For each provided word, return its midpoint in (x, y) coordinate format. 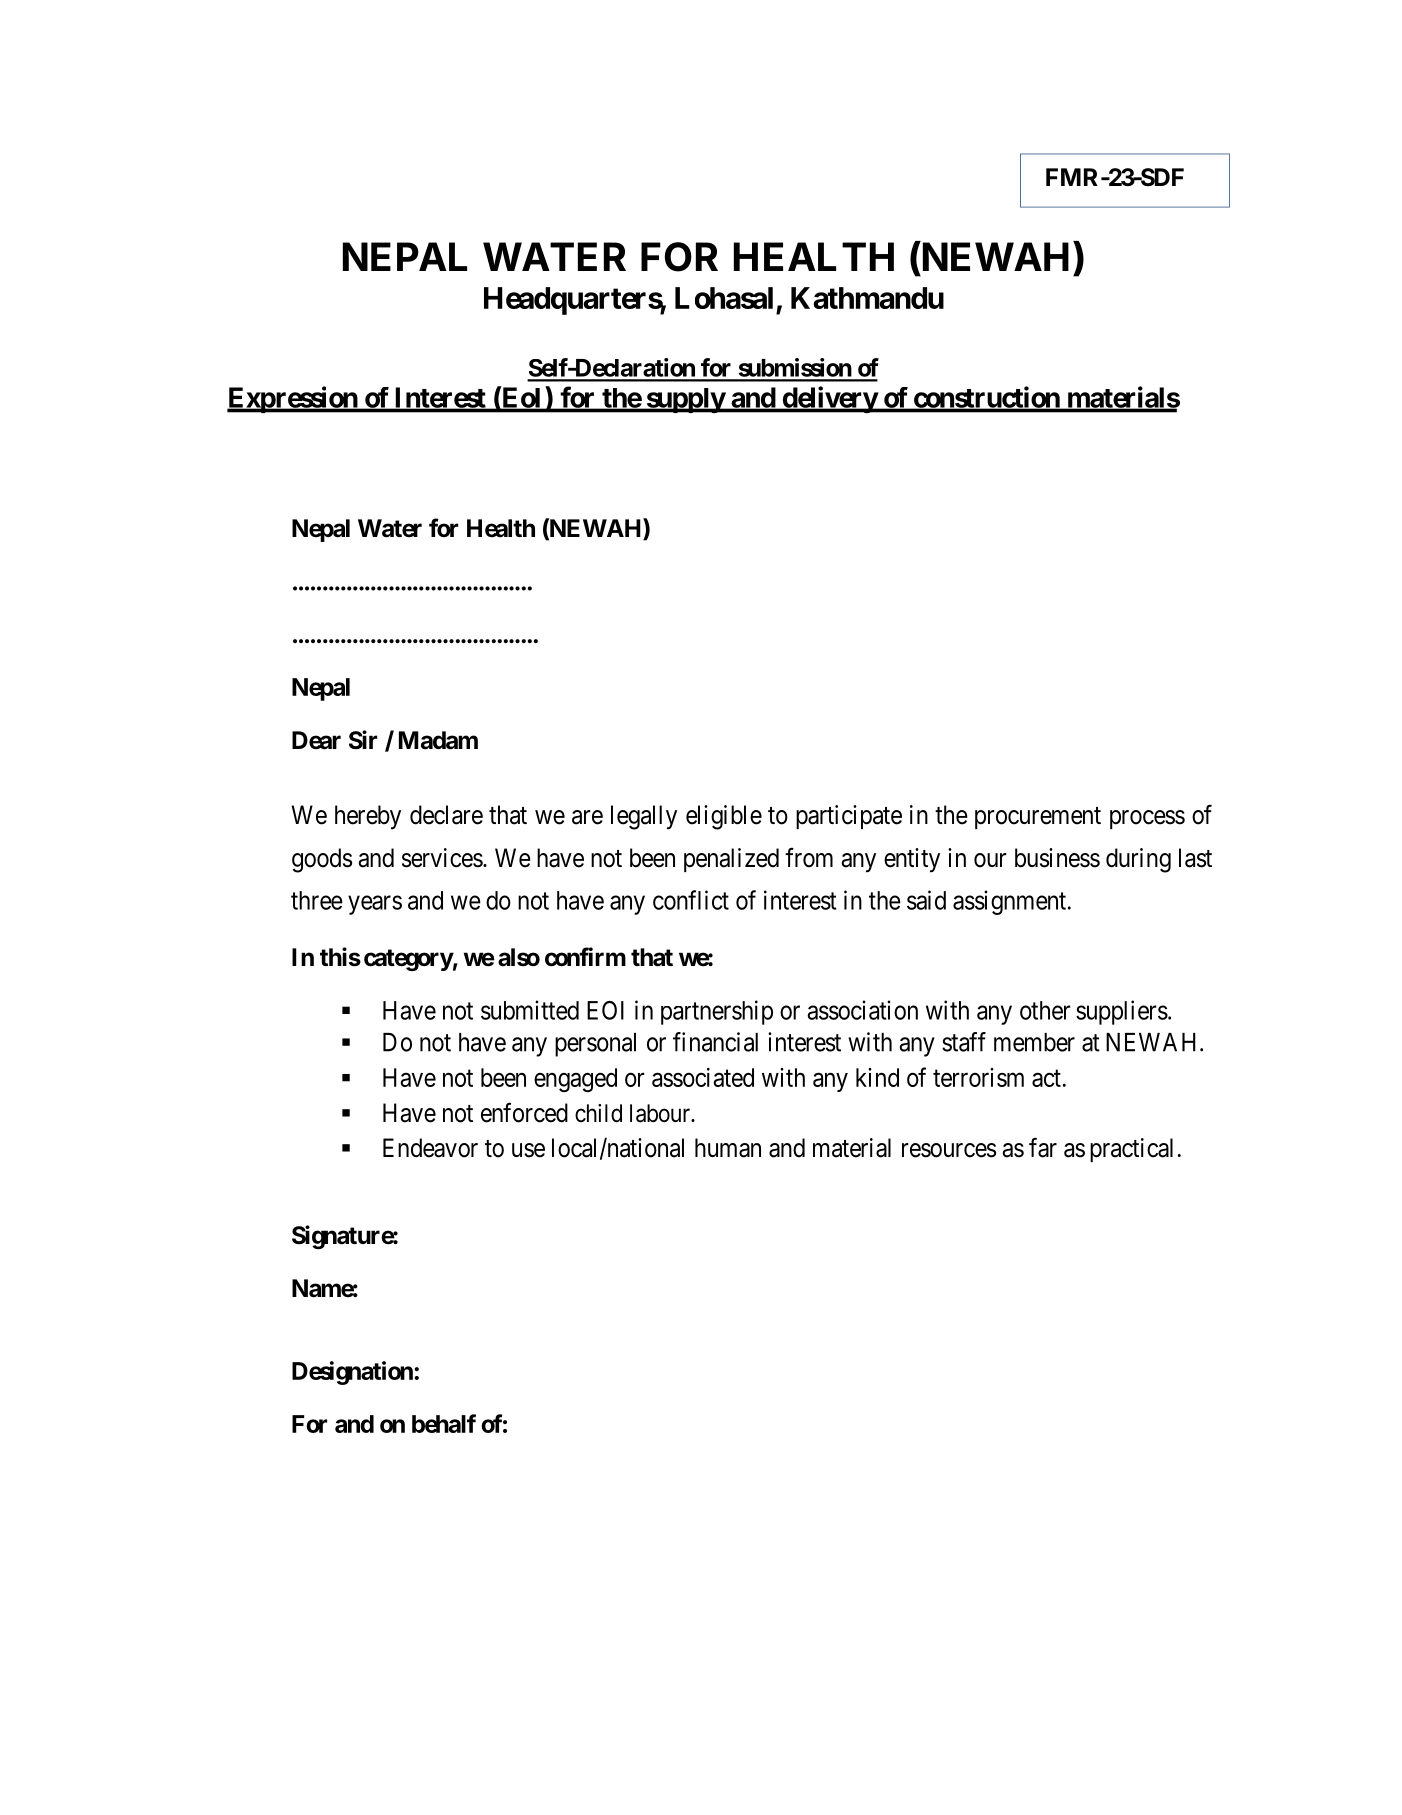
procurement (1038, 818)
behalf (444, 1423)
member (1034, 1042)
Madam (438, 740)
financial (715, 1042)
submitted (530, 1010)
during (1138, 860)
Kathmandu (867, 298)
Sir (363, 740)
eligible (724, 817)
